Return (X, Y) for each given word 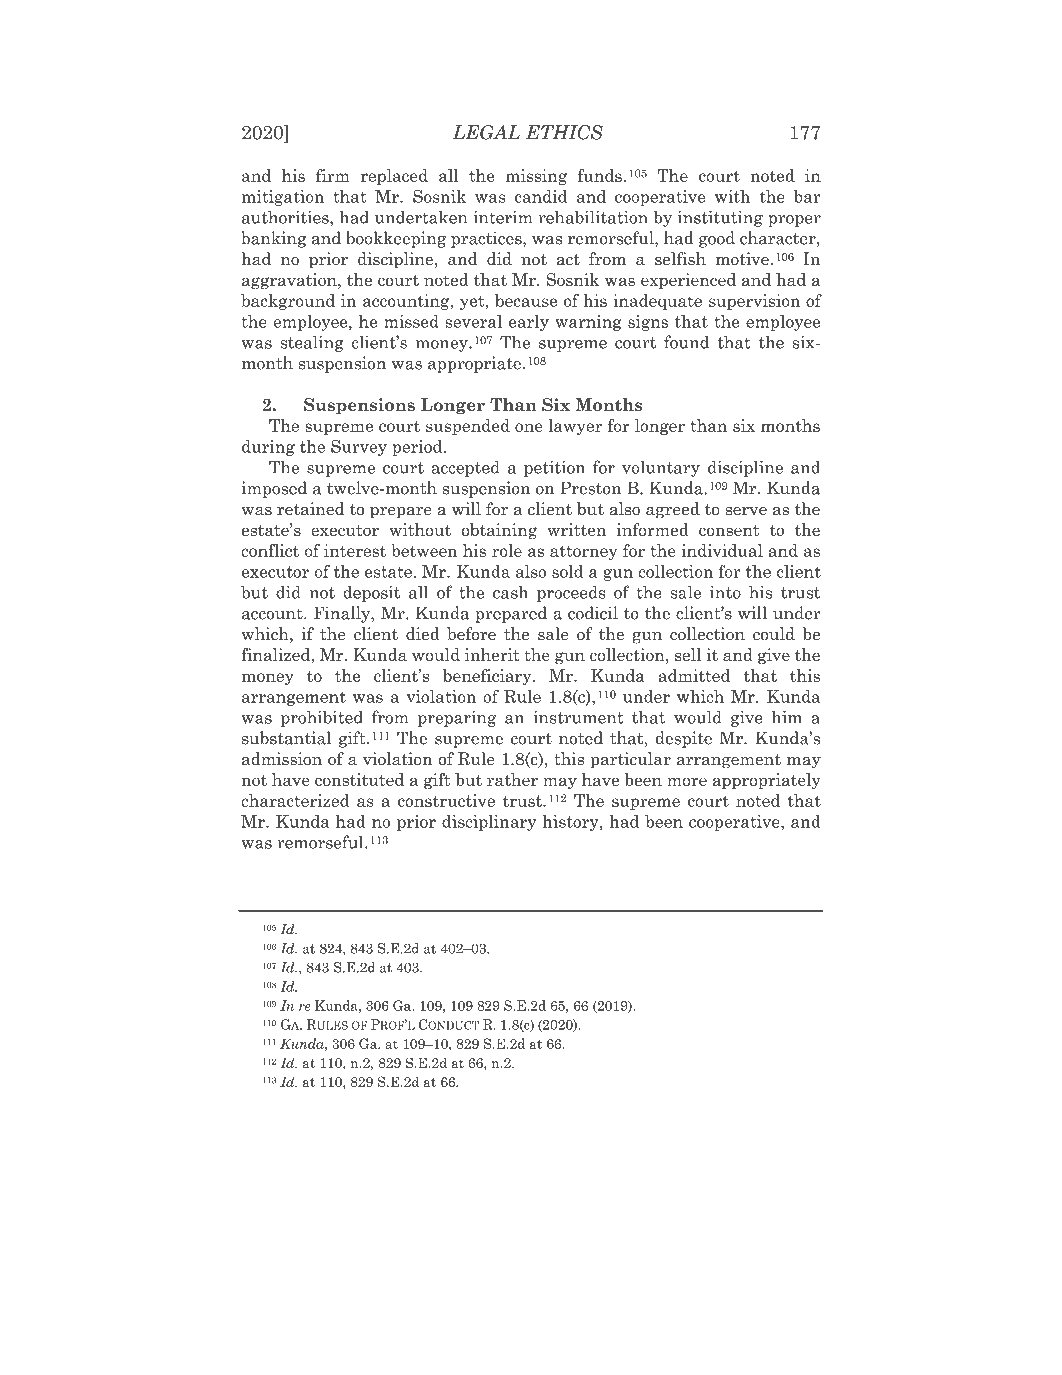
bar (807, 196)
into (725, 592)
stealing (312, 343)
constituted (359, 779)
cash (510, 592)
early (529, 323)
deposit (371, 593)
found (686, 342)
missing (536, 177)
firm (333, 175)
